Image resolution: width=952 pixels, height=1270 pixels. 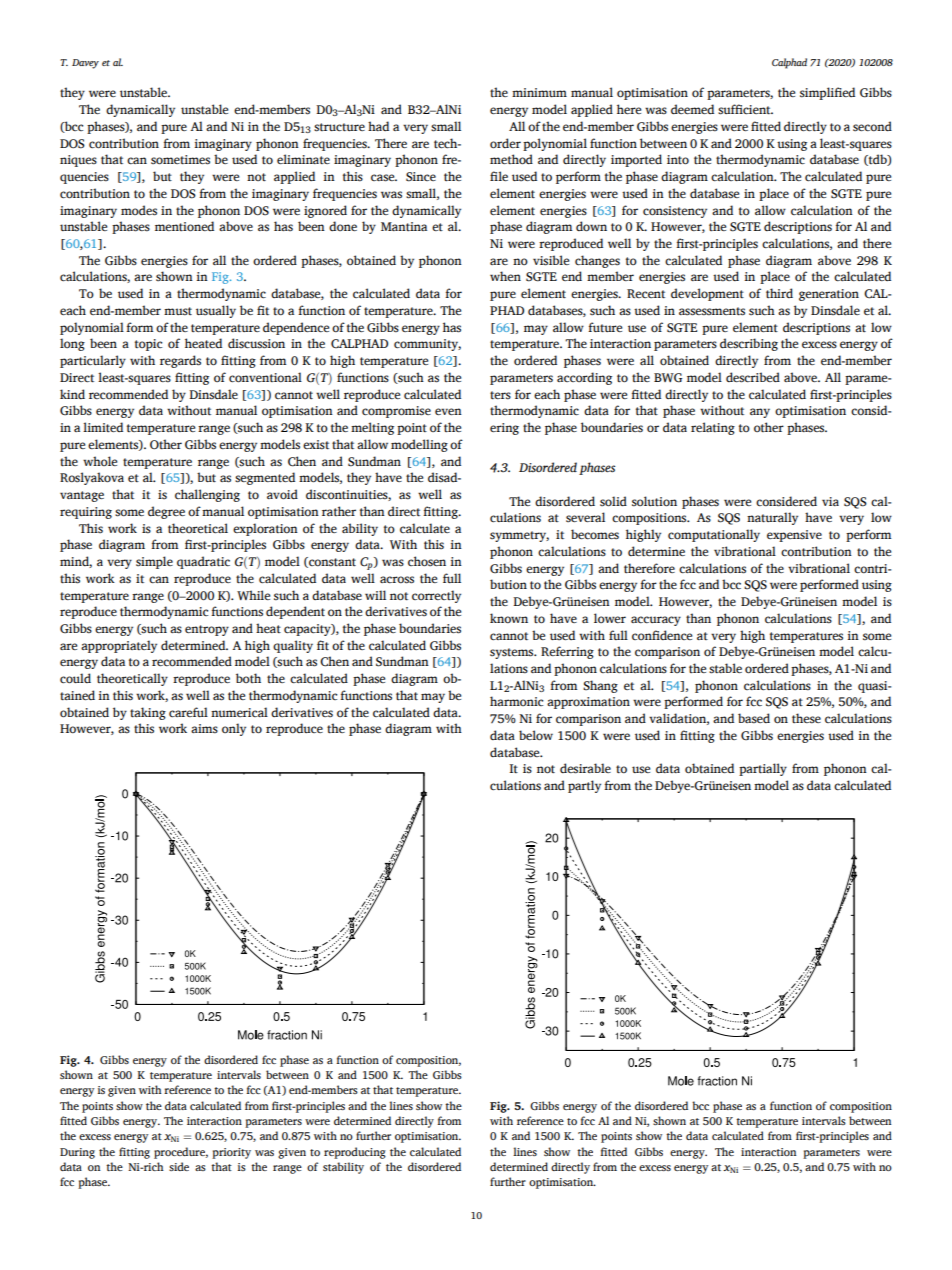 What do you see at coordinates (539, 92) in the screenshot?
I see `minimum` at bounding box center [539, 92].
